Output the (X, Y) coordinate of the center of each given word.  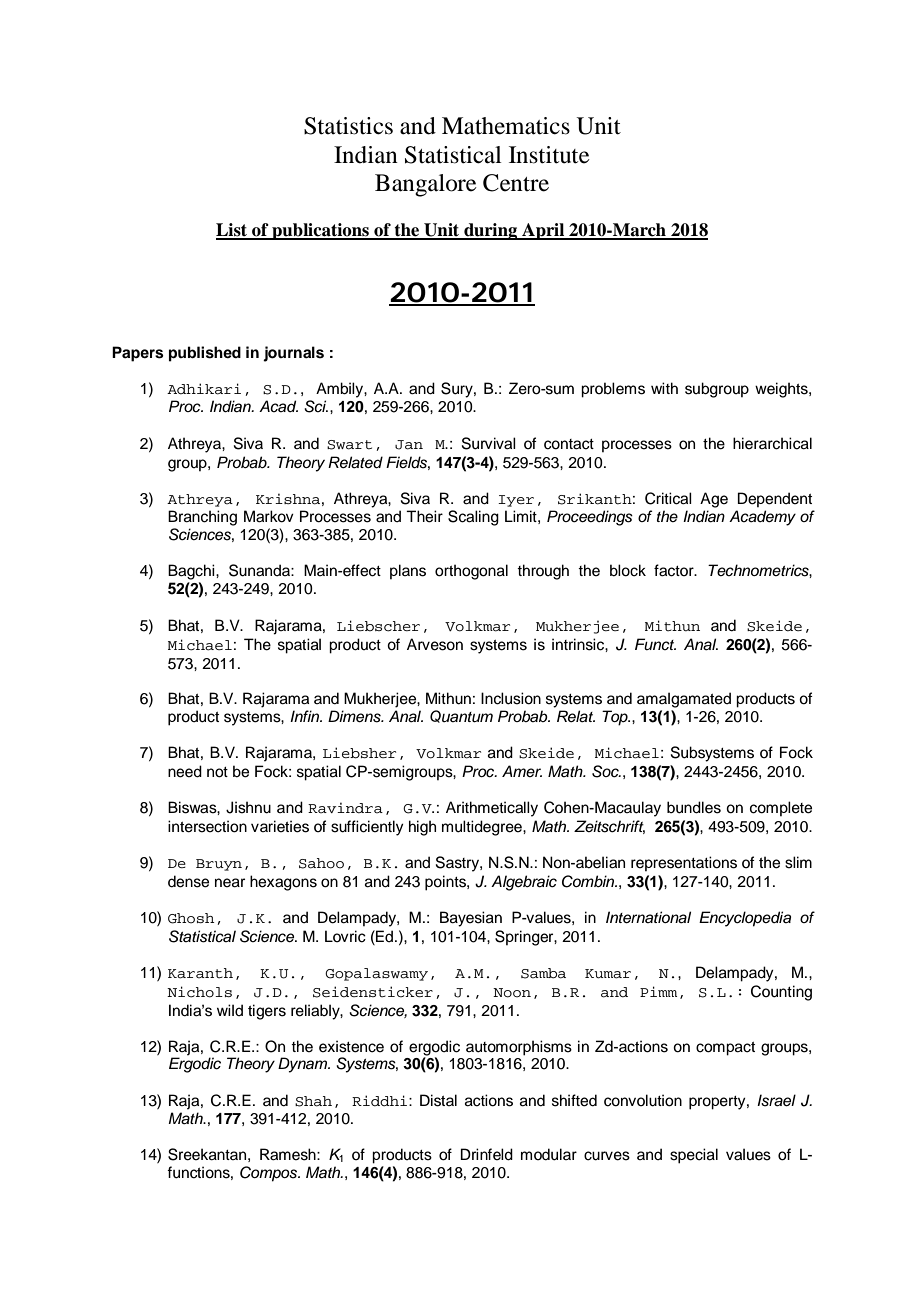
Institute (549, 155)
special (694, 1156)
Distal (438, 1100)
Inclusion (511, 698)
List (232, 231)
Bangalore (426, 185)
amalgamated (684, 700)
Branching (202, 518)
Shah (313, 1101)
